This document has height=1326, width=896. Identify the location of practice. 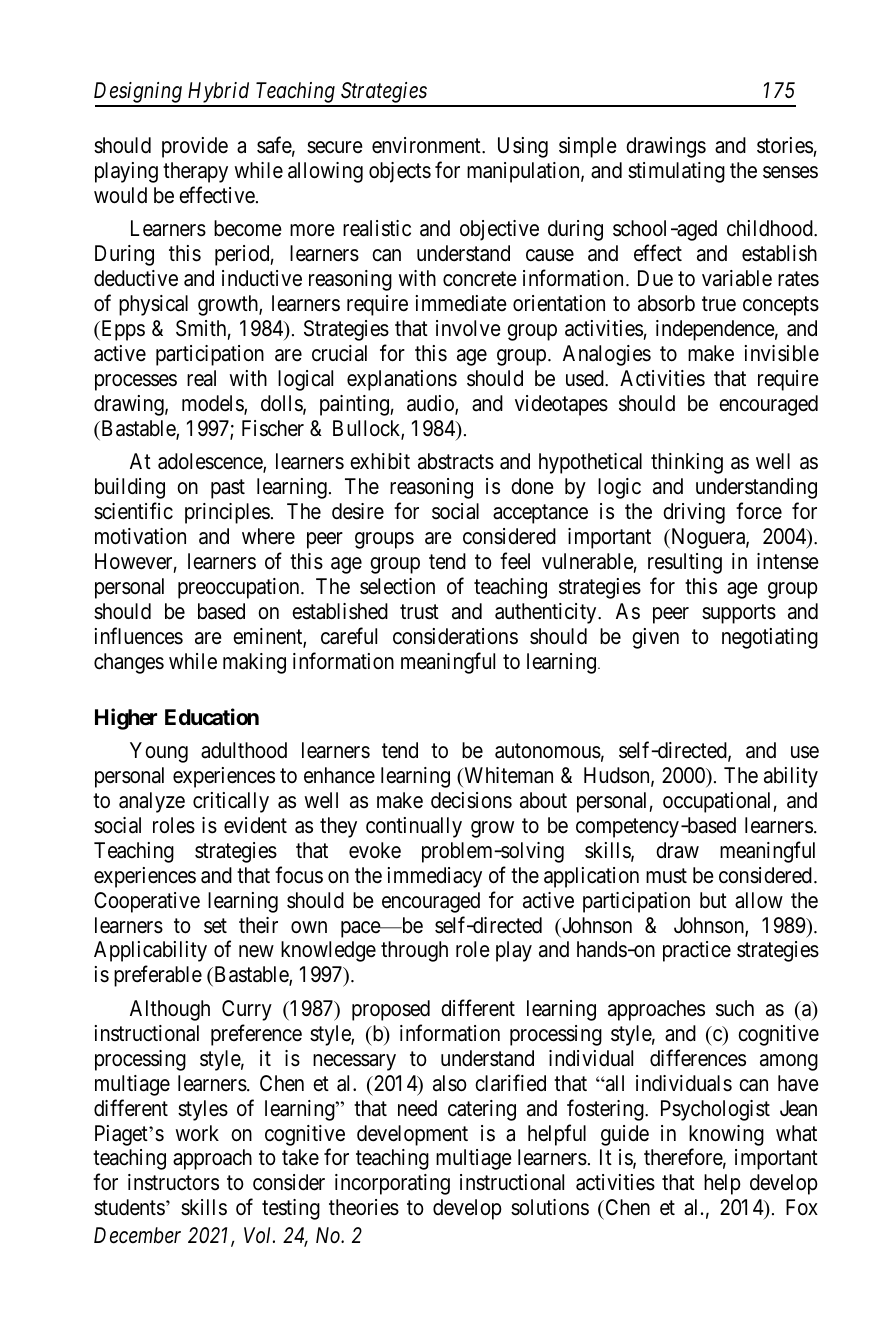
(697, 951).
